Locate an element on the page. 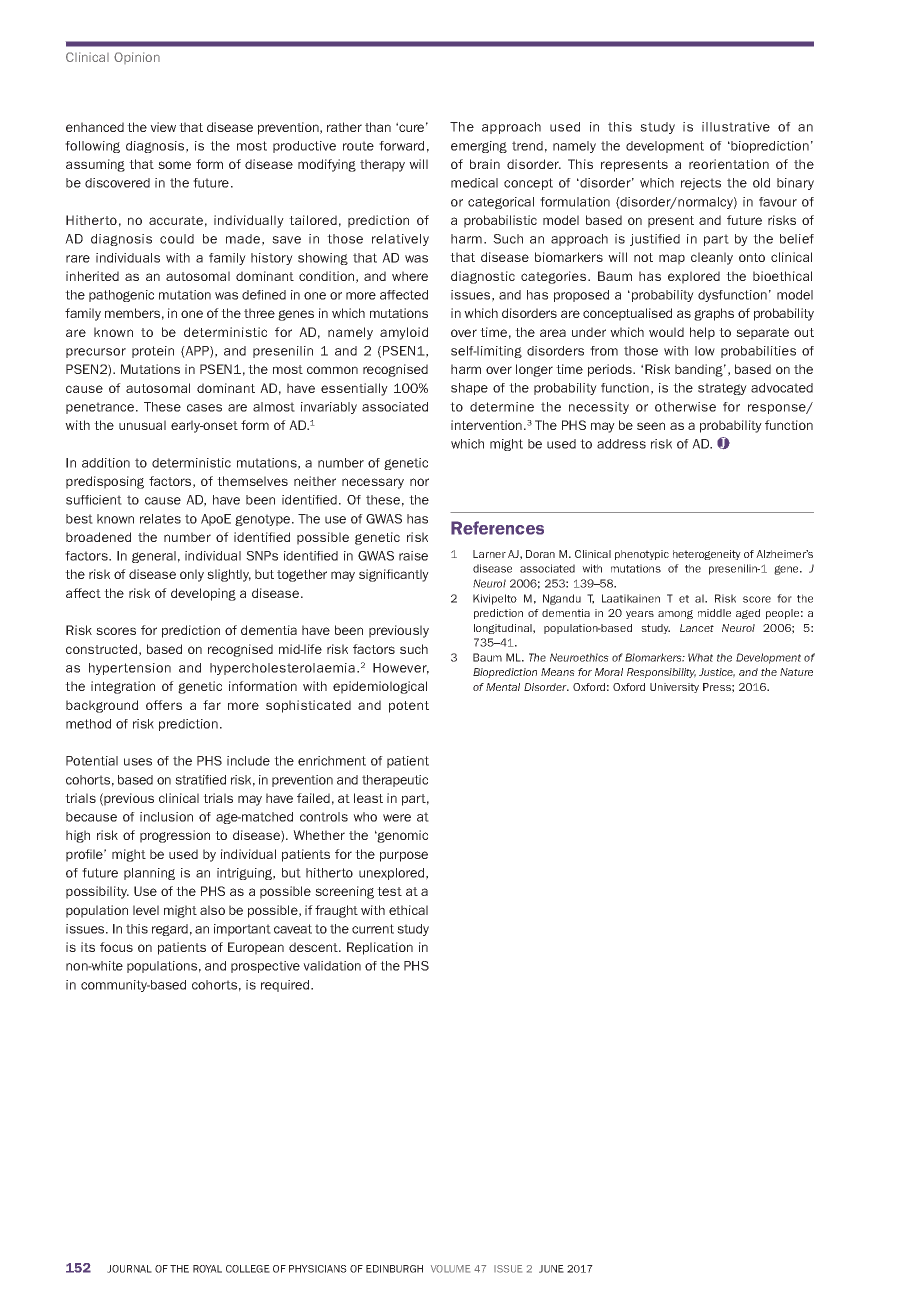  view is located at coordinates (163, 127).
